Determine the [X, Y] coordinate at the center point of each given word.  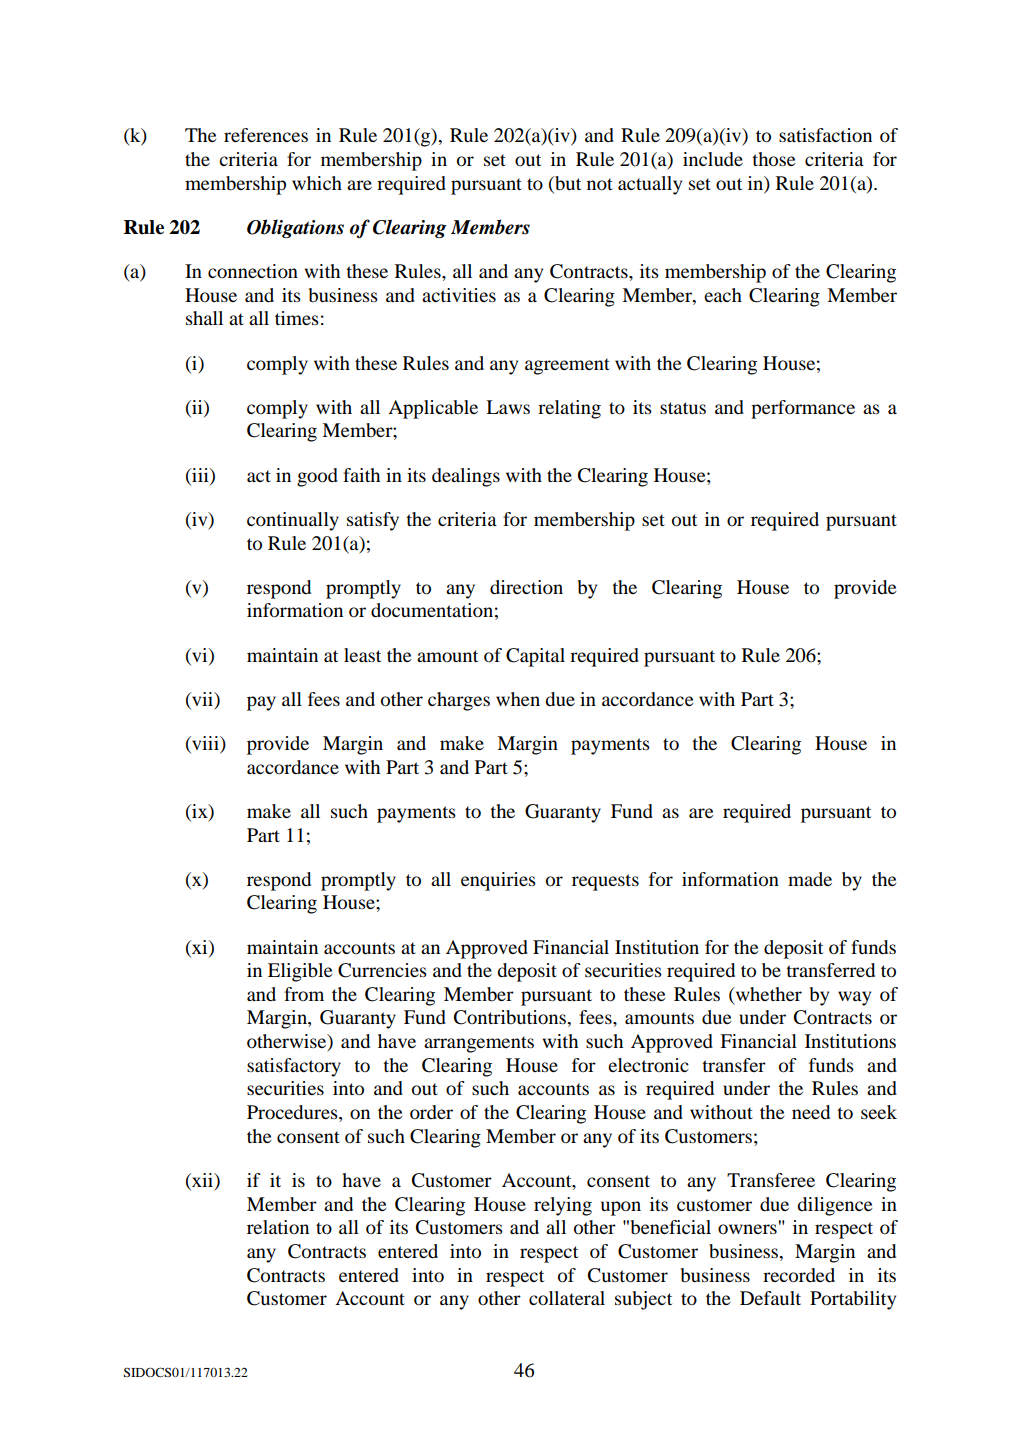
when [518, 699]
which [317, 183]
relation [278, 1227]
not [600, 184]
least [362, 655]
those [773, 159]
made [810, 879]
